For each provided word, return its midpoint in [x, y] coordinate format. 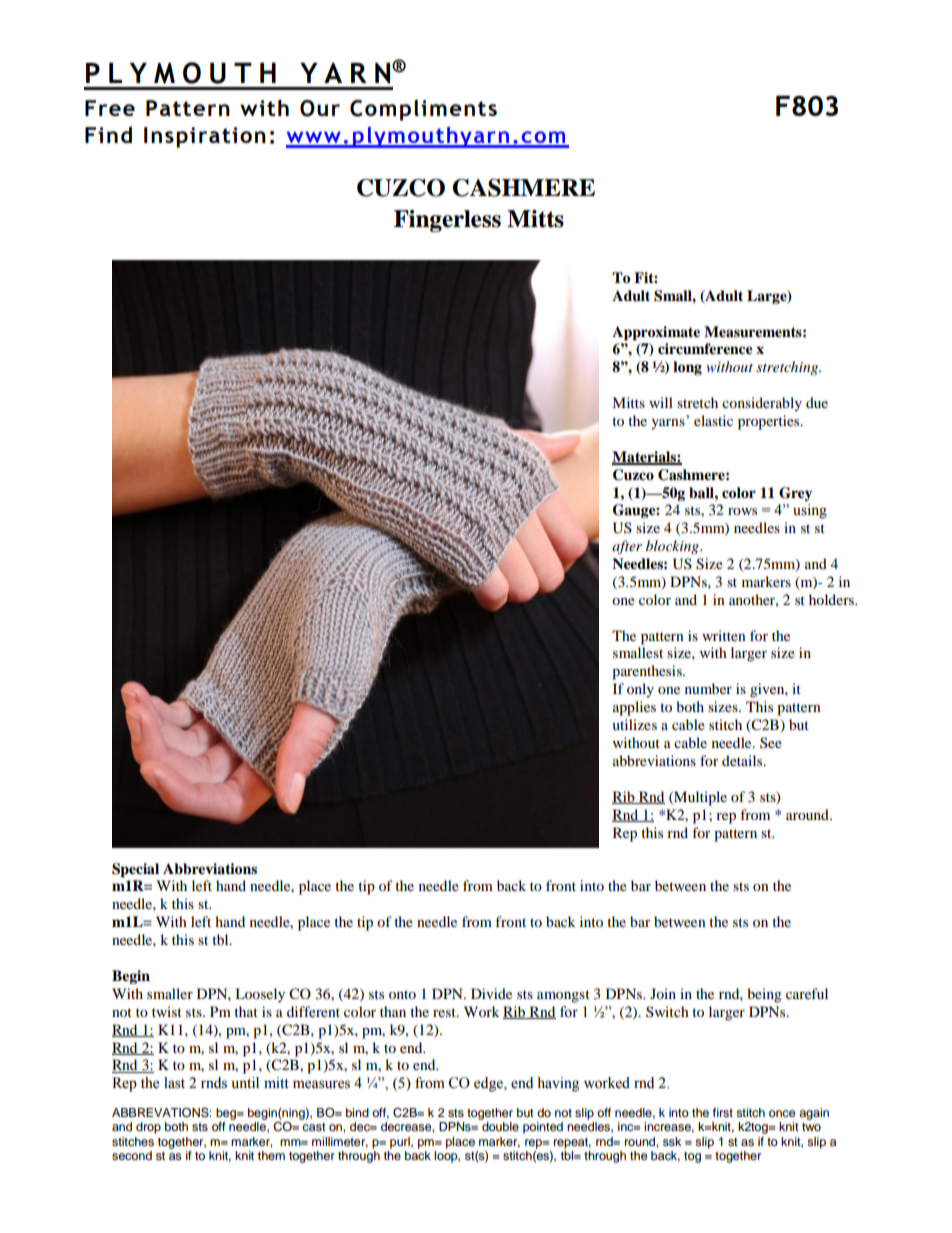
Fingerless [447, 221]
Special [135, 870]
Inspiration [205, 137]
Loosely [260, 995]
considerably [762, 404]
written [724, 635]
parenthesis [648, 672]
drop [148, 1128]
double [500, 1126]
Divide [491, 993]
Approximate [656, 333]
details [743, 760]
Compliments [423, 110]
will [661, 402]
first [723, 1112]
